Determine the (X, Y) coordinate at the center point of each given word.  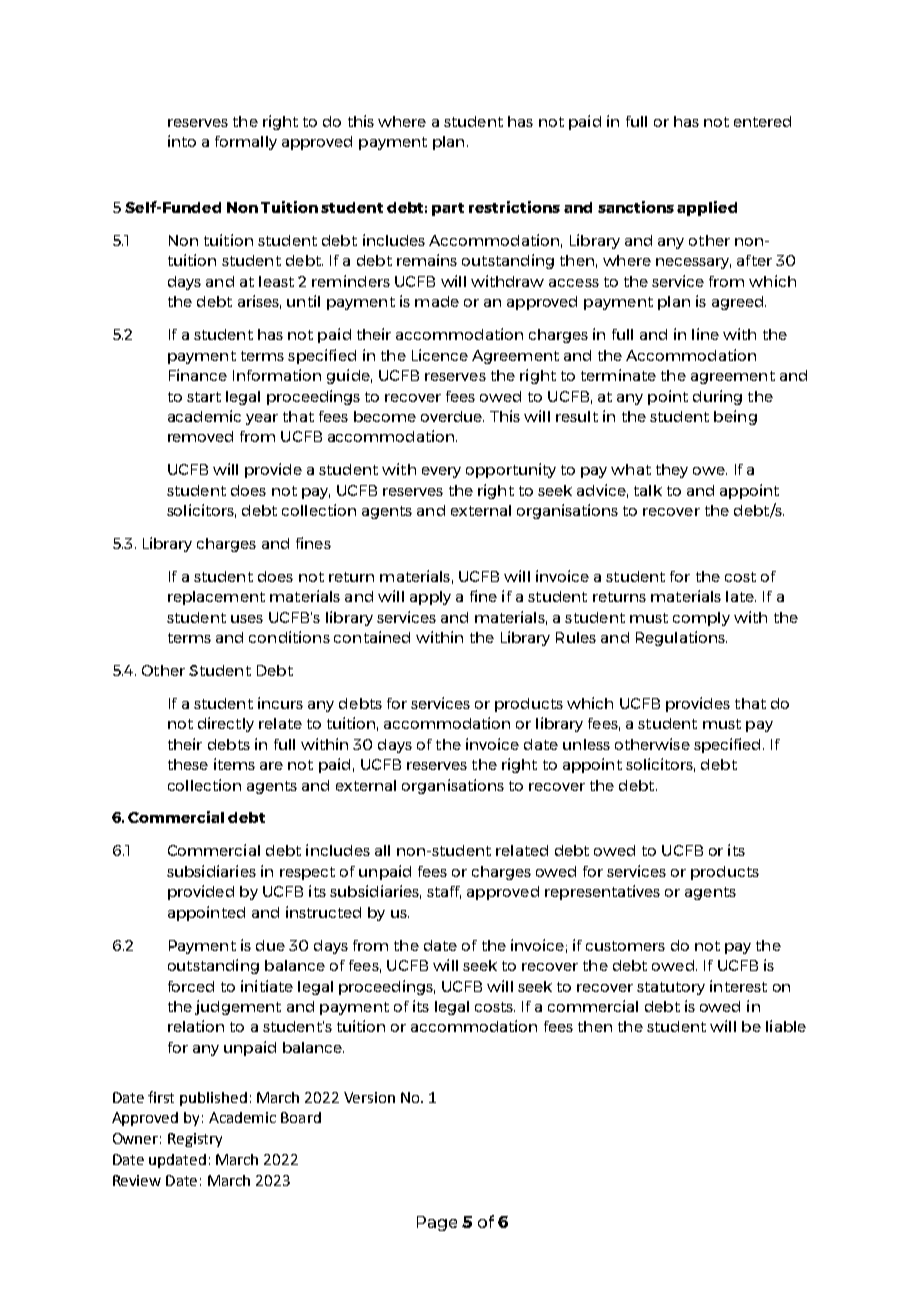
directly (226, 724)
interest (738, 986)
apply (430, 598)
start (204, 397)
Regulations (681, 638)
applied (707, 208)
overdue (452, 416)
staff (444, 892)
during (717, 397)
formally (246, 143)
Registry (195, 1140)
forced (191, 986)
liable (786, 1026)
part (448, 209)
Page (437, 1223)
